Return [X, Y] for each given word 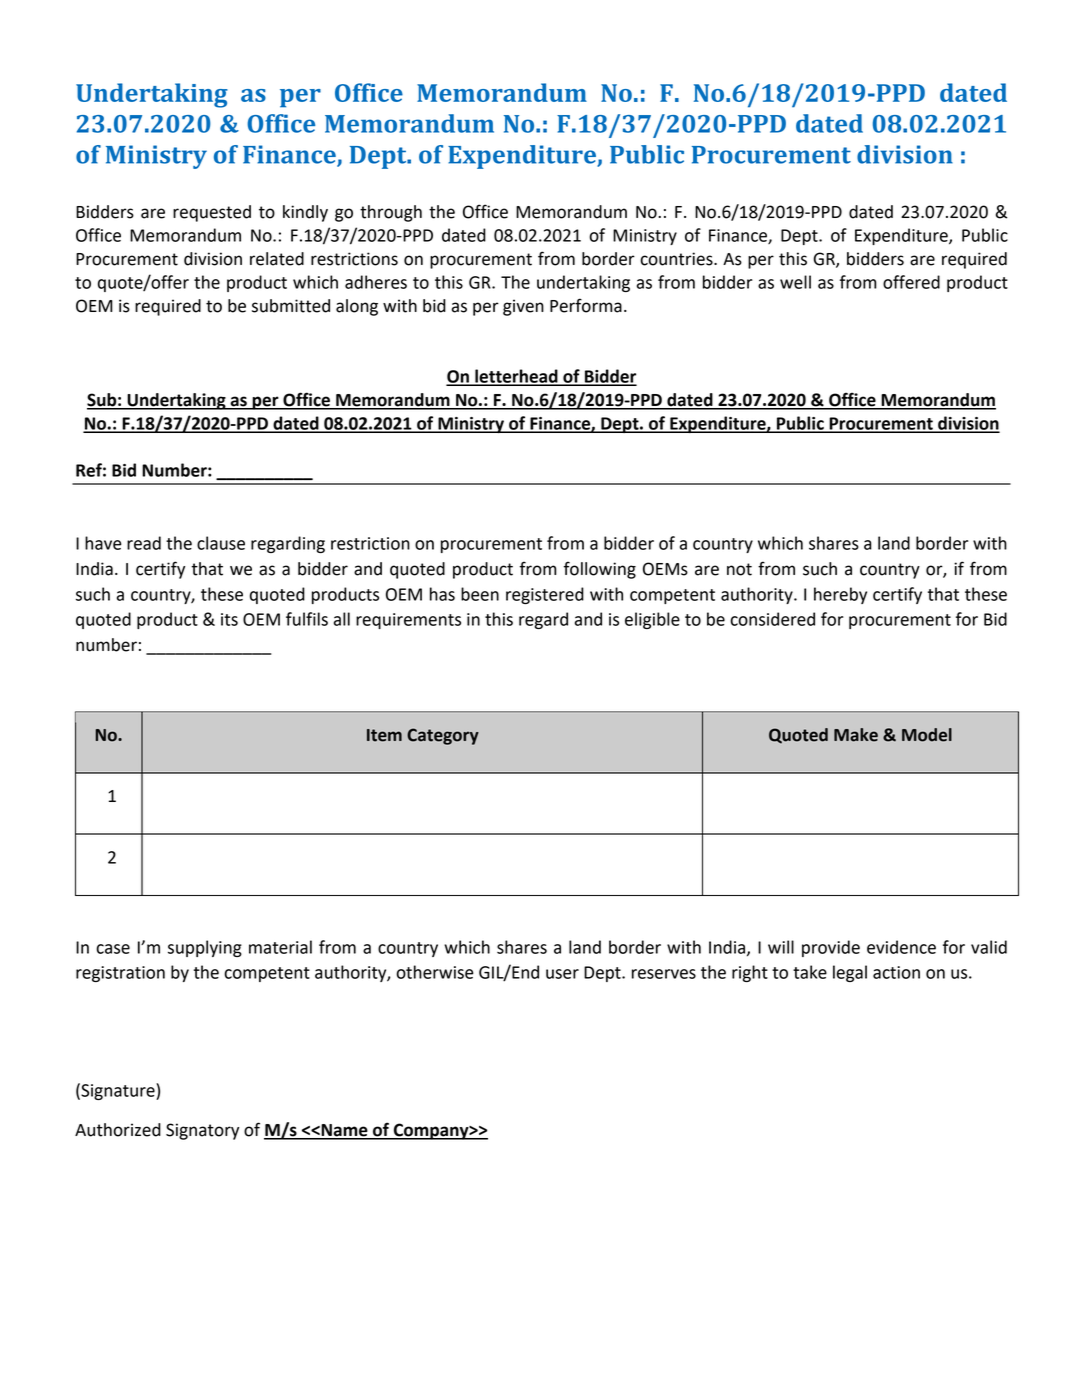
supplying [205, 948]
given [523, 307]
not [739, 569]
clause [221, 543]
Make [856, 735]
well [795, 282]
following [600, 570]
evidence [901, 947]
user [562, 974]
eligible [652, 620]
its [229, 619]
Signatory [202, 1131]
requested [212, 213]
